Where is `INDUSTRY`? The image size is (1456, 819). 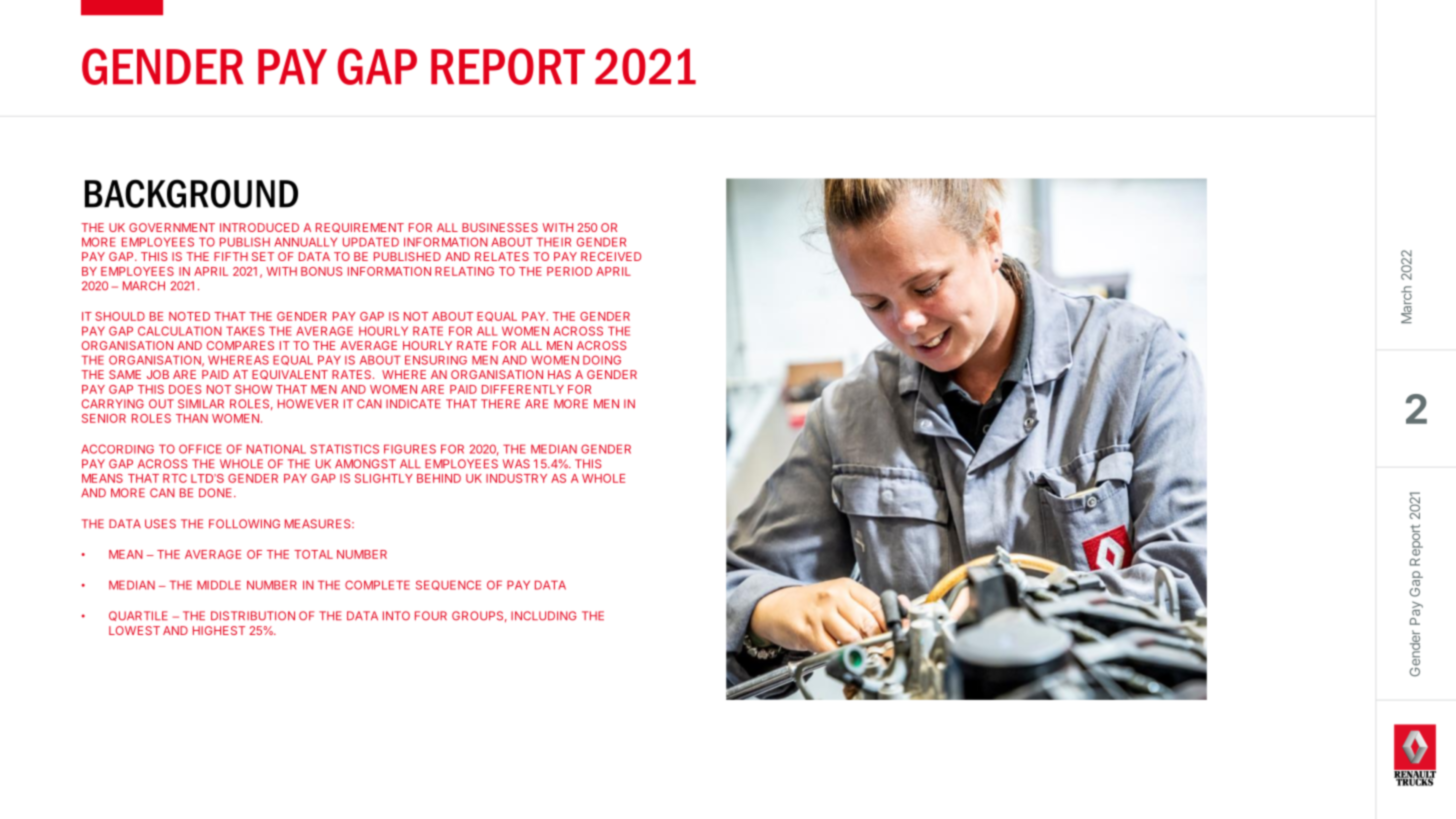 INDUSTRY is located at coordinates (516, 478).
